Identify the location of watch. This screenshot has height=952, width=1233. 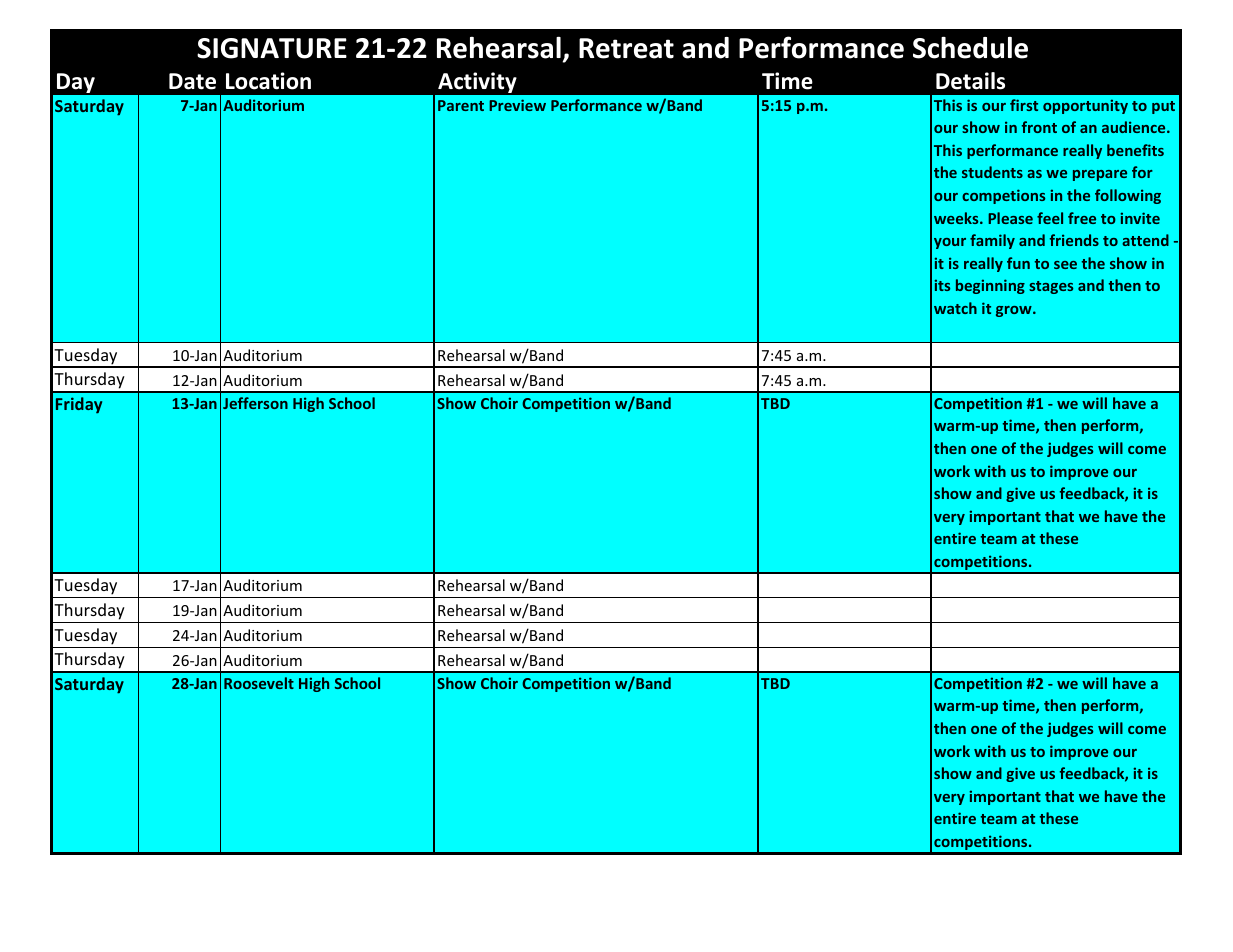
(955, 308).
